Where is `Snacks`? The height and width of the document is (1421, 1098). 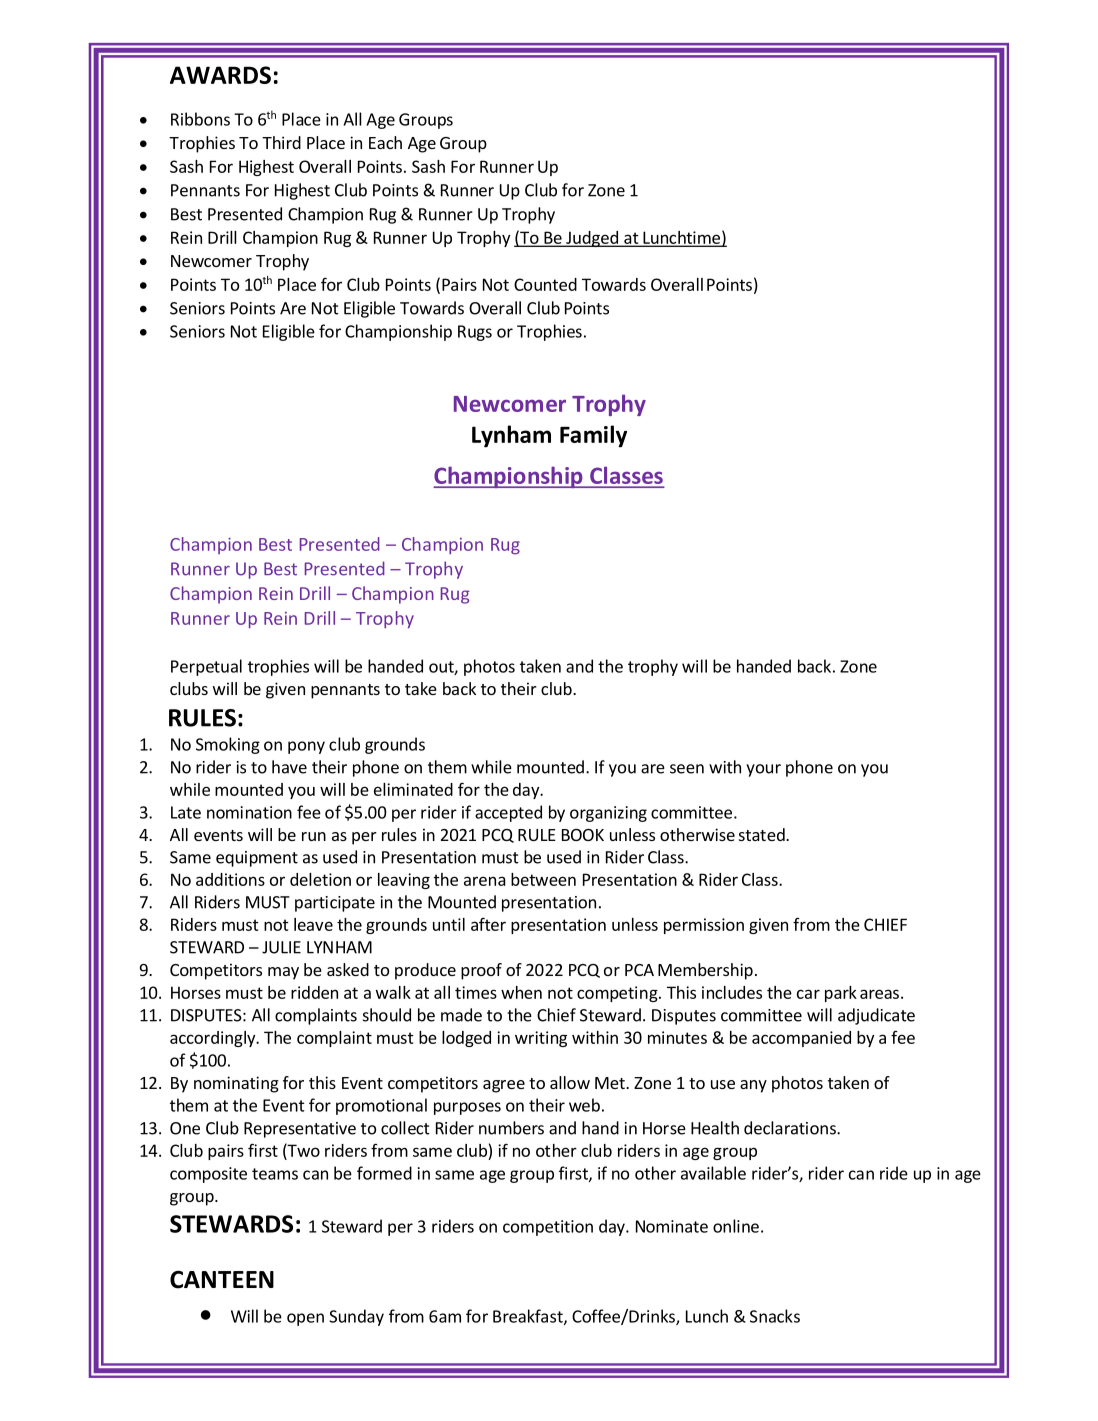
Snacks is located at coordinates (775, 1316).
